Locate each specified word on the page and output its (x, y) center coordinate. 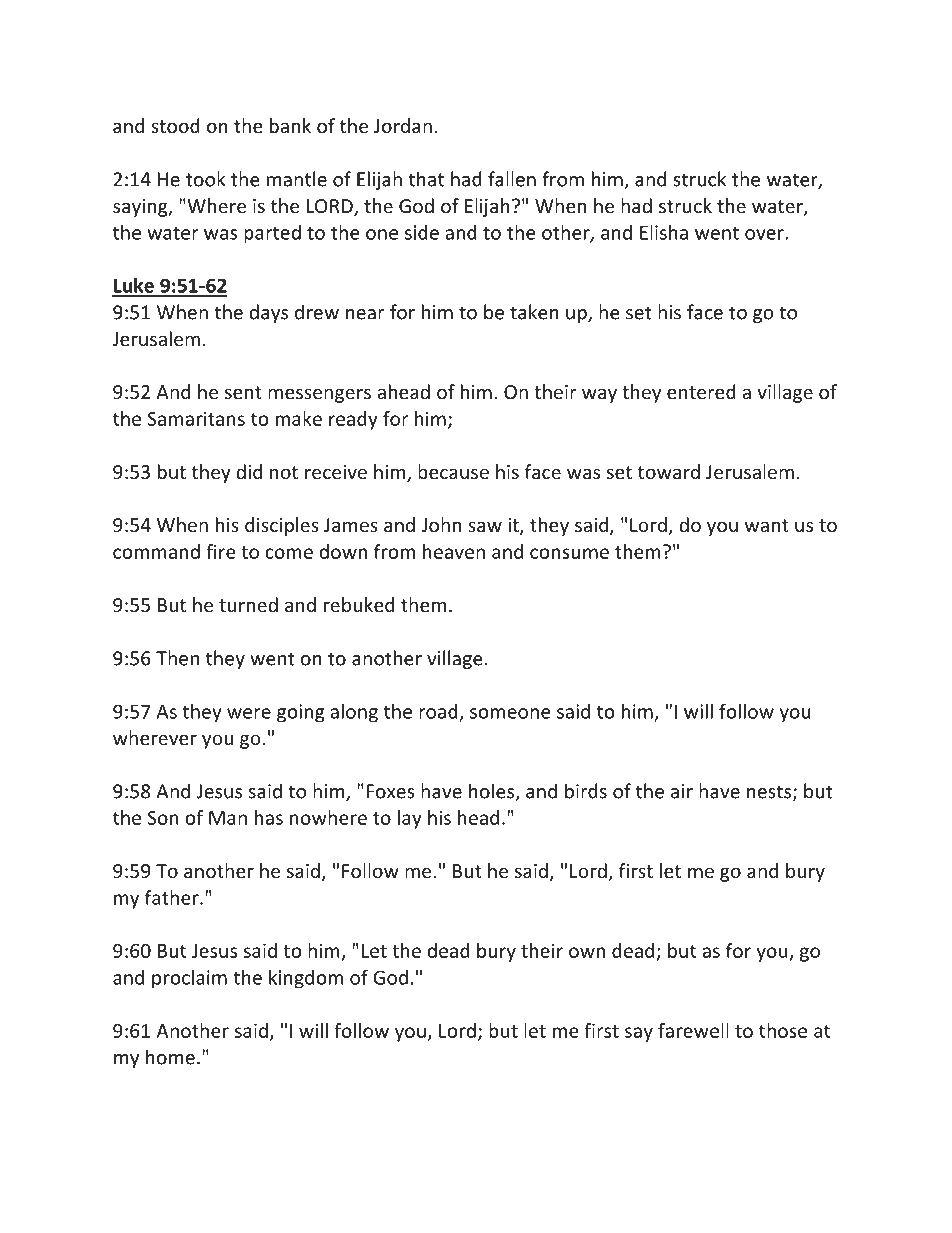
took (205, 179)
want (767, 525)
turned (248, 604)
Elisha (664, 232)
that (426, 179)
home (170, 1057)
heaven (454, 551)
